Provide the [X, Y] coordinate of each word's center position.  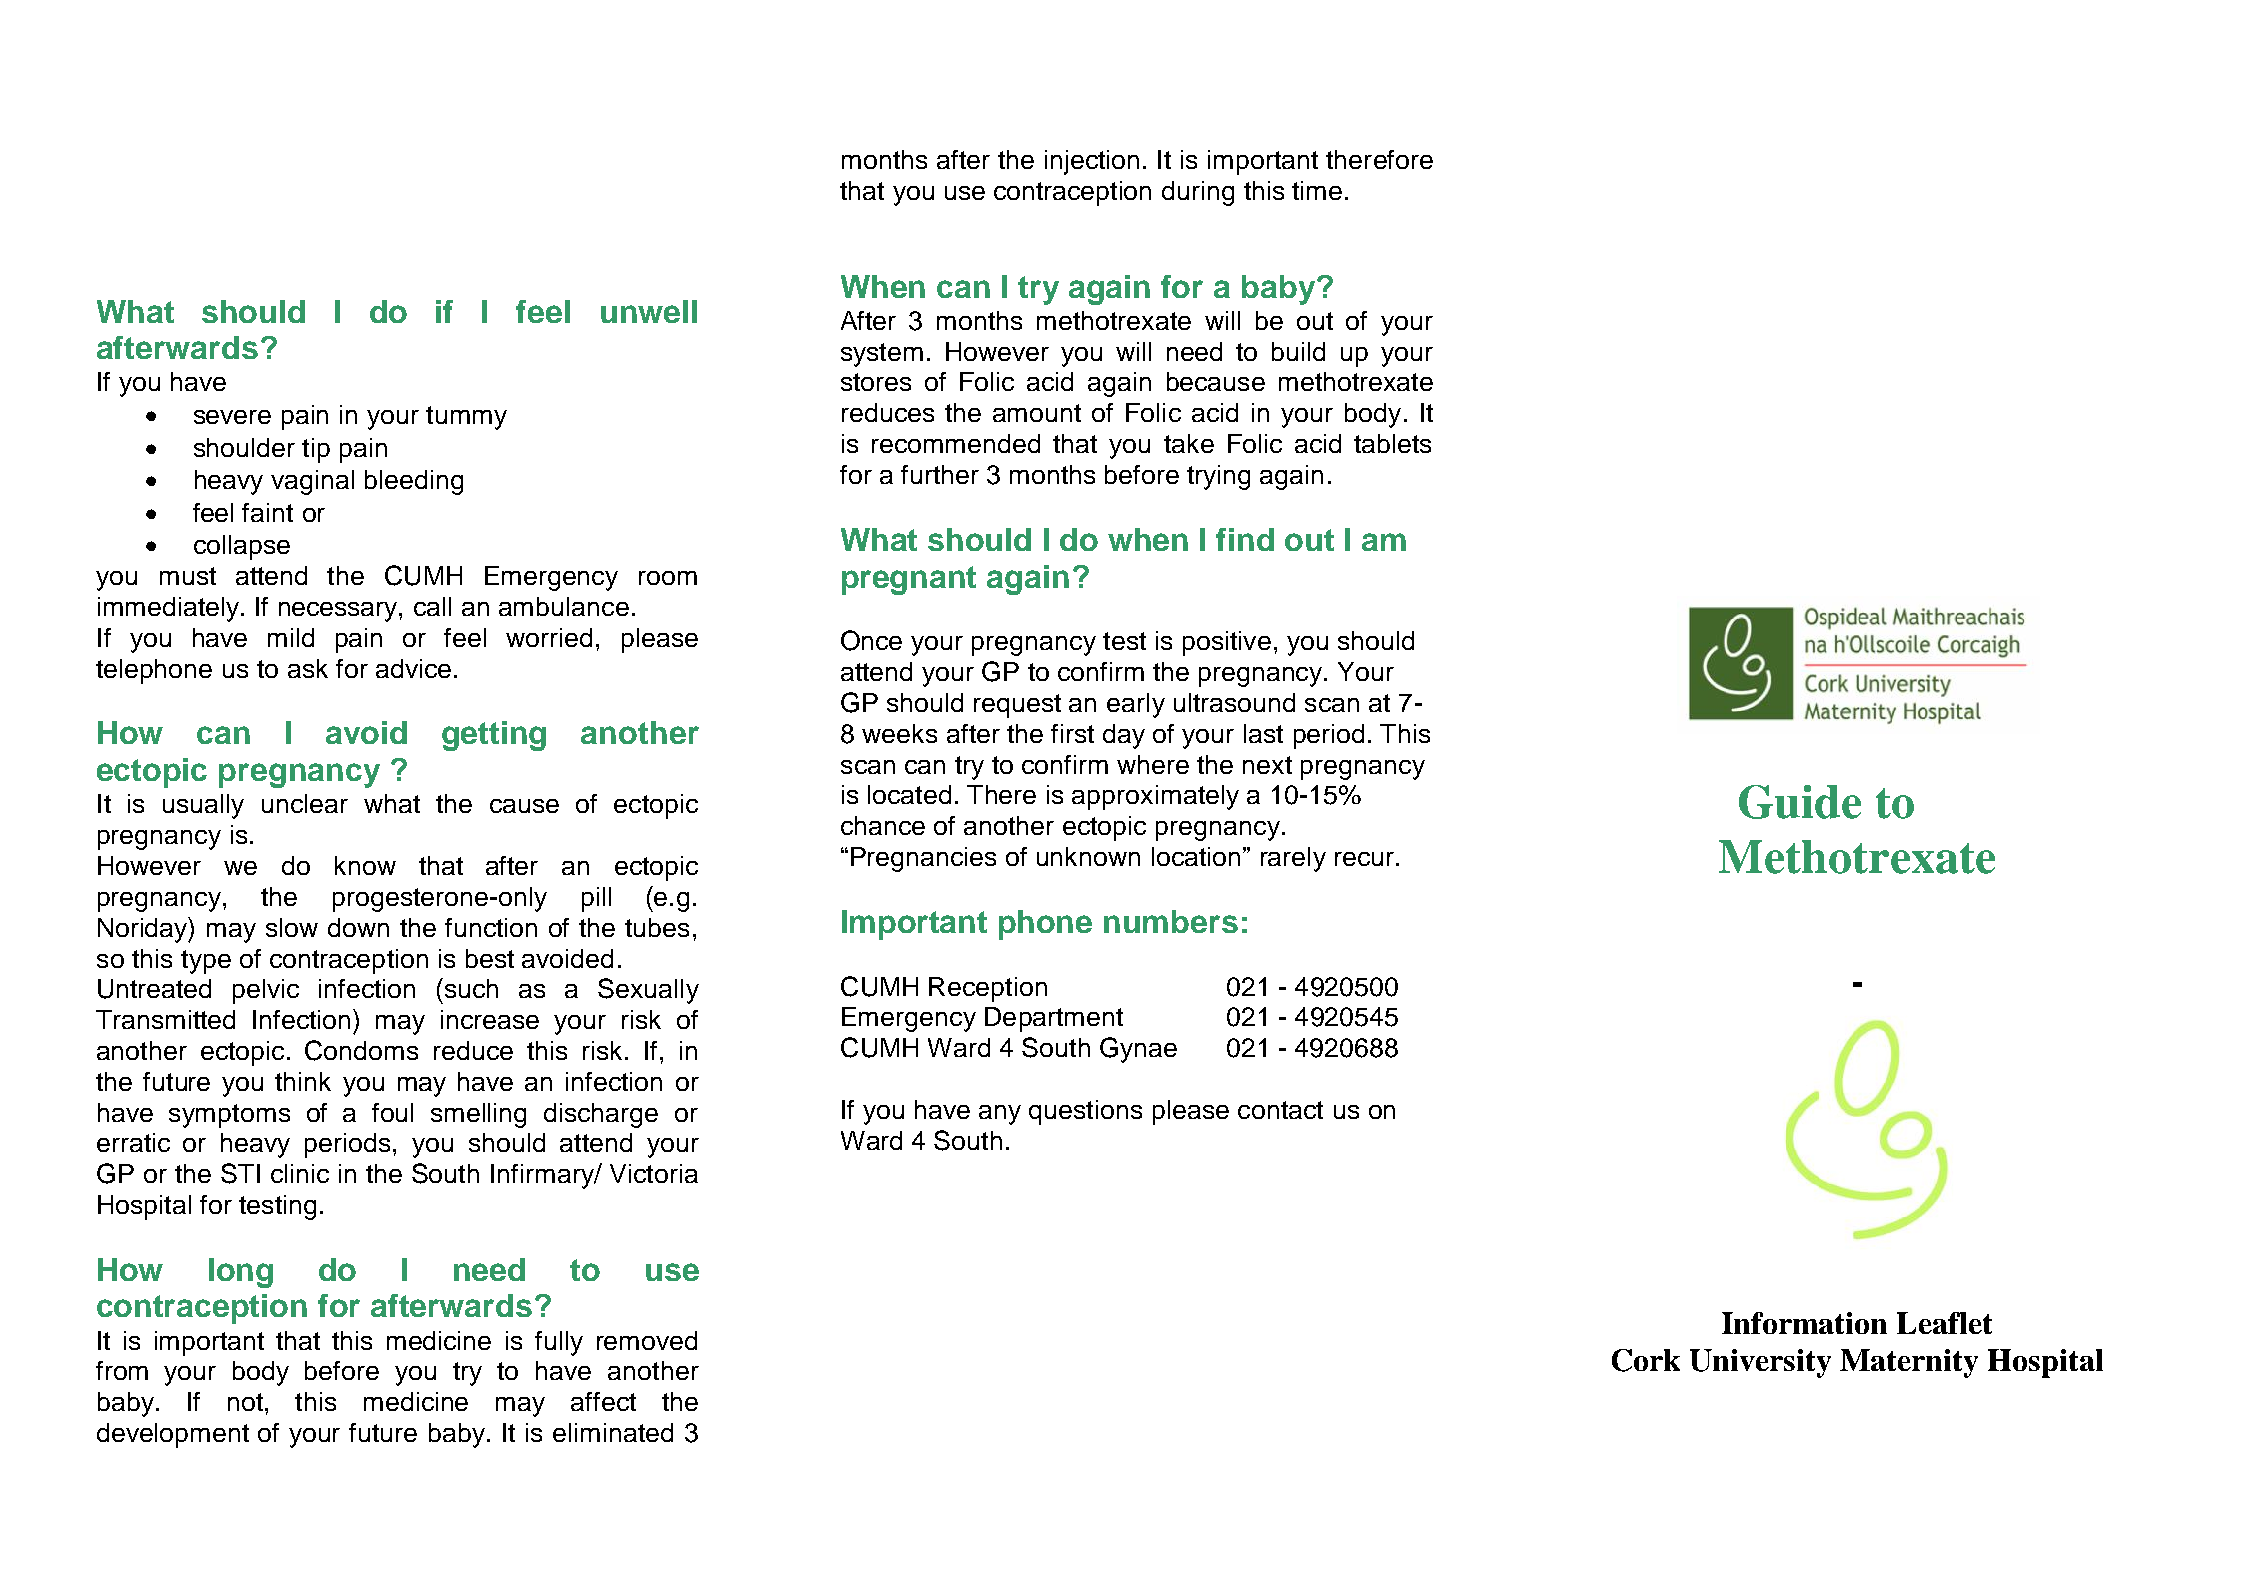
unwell [649, 311]
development [173, 1435]
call [432, 606]
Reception [988, 989]
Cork [1646, 1360]
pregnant [909, 580]
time [1317, 190]
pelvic [266, 991]
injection [1092, 162]
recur [1364, 859]
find [1245, 539]
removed [647, 1340]
